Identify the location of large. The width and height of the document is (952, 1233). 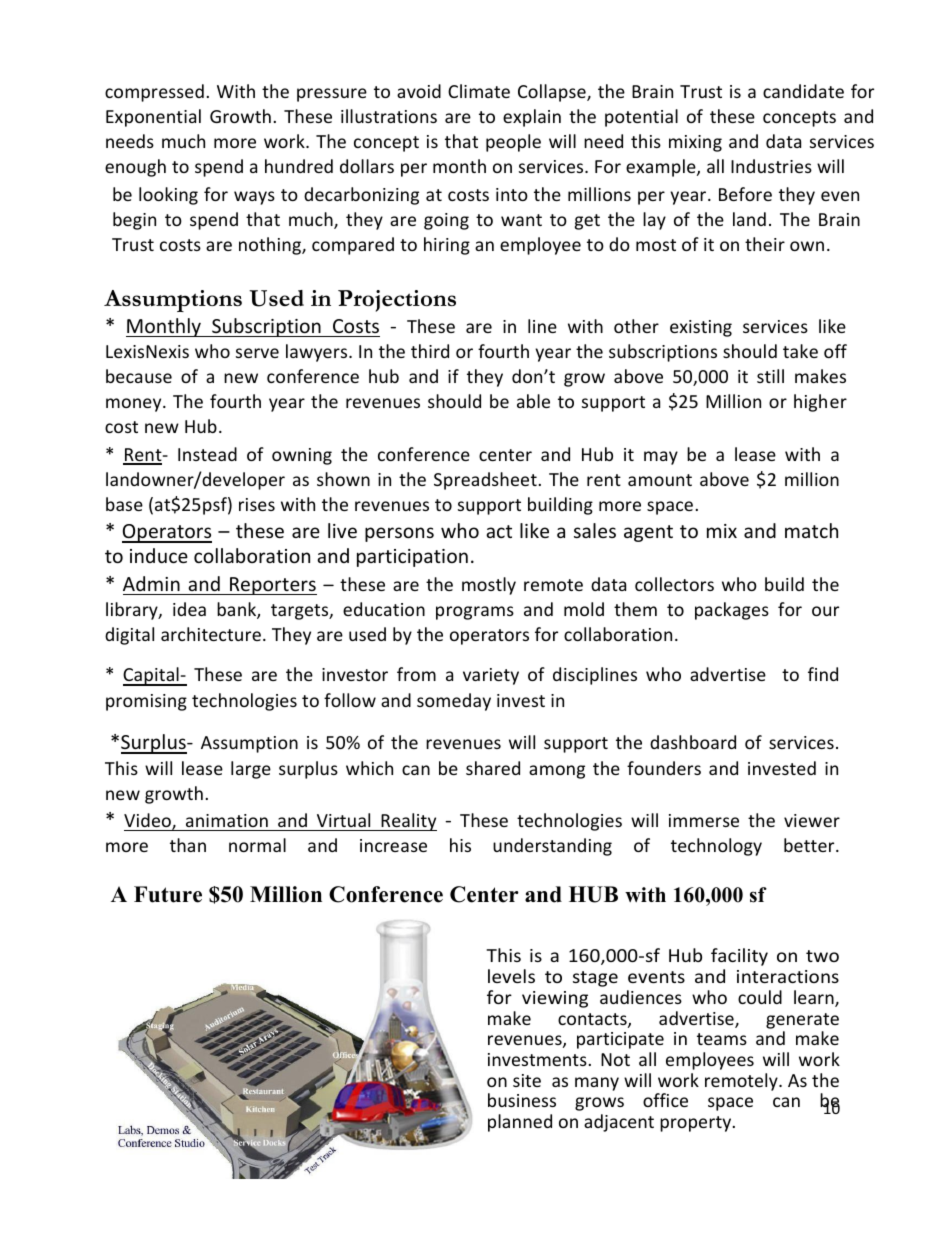
(251, 770).
